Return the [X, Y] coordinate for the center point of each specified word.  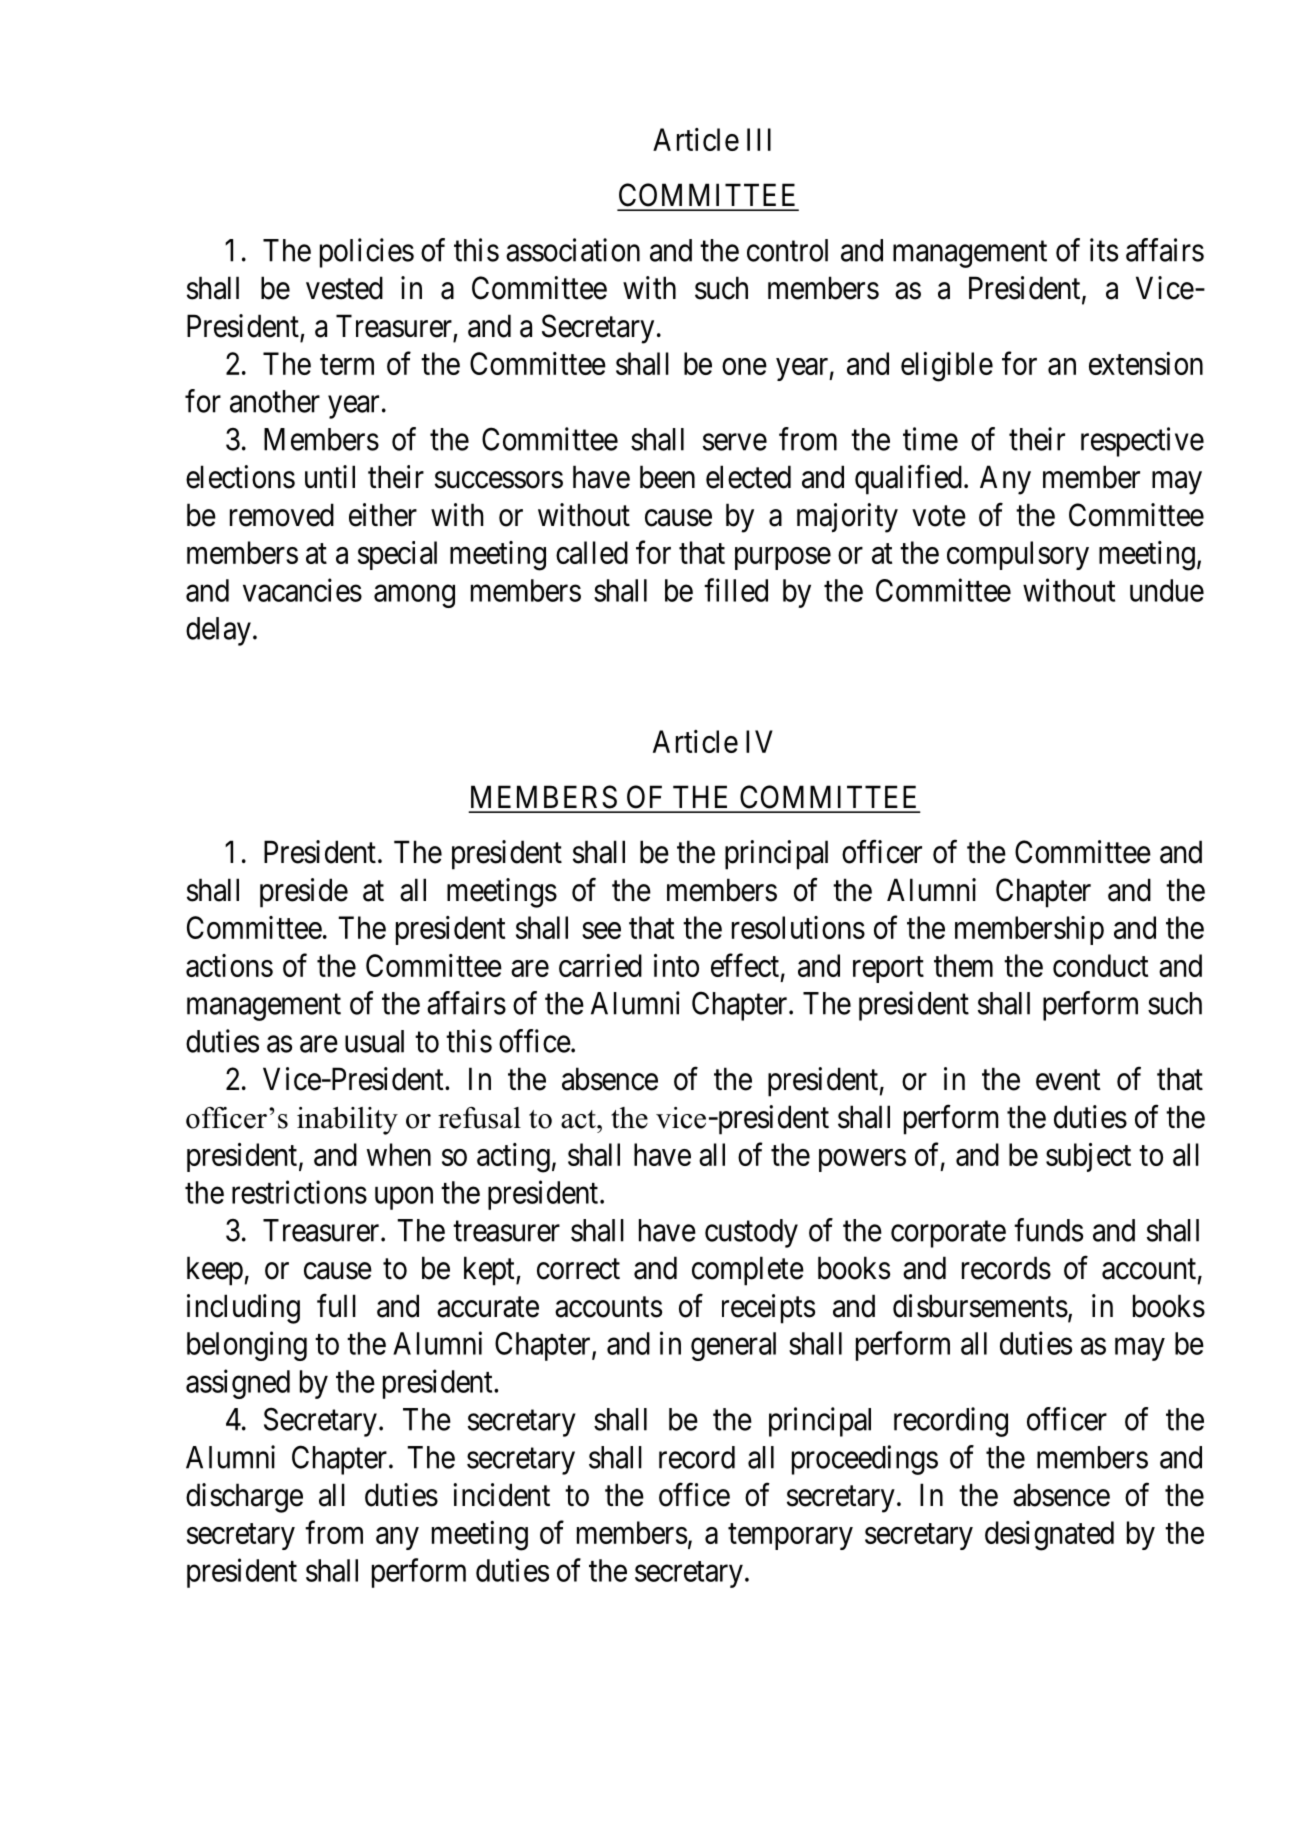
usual [374, 1041]
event [1068, 1080]
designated [1049, 1536]
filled [736, 590]
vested [344, 288]
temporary [790, 1537]
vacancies [302, 590]
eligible [947, 367]
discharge [244, 1498]
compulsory [1018, 555]
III [759, 139]
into [676, 965]
